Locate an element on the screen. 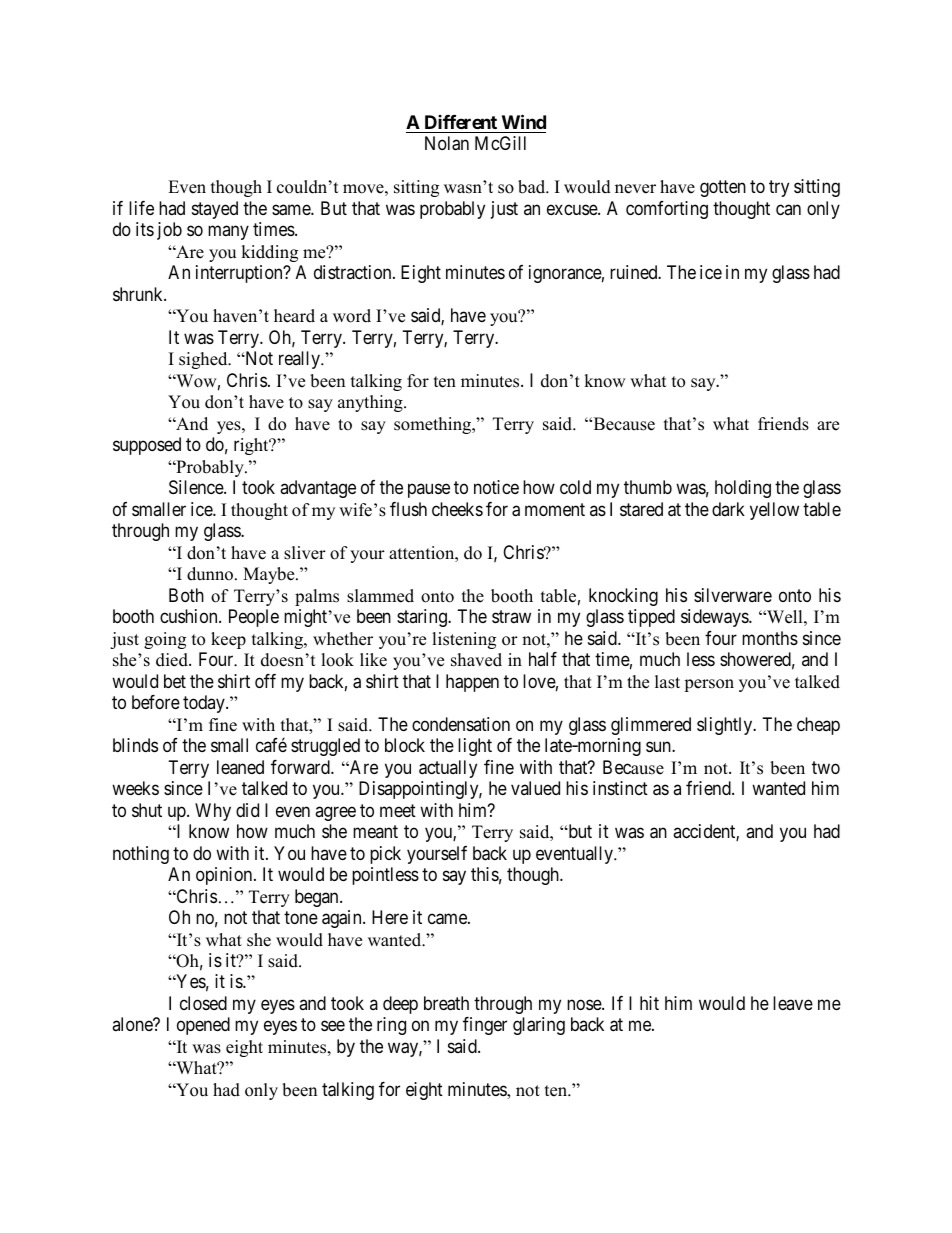 This screenshot has width=952, height=1233. Nolan is located at coordinates (447, 143).
